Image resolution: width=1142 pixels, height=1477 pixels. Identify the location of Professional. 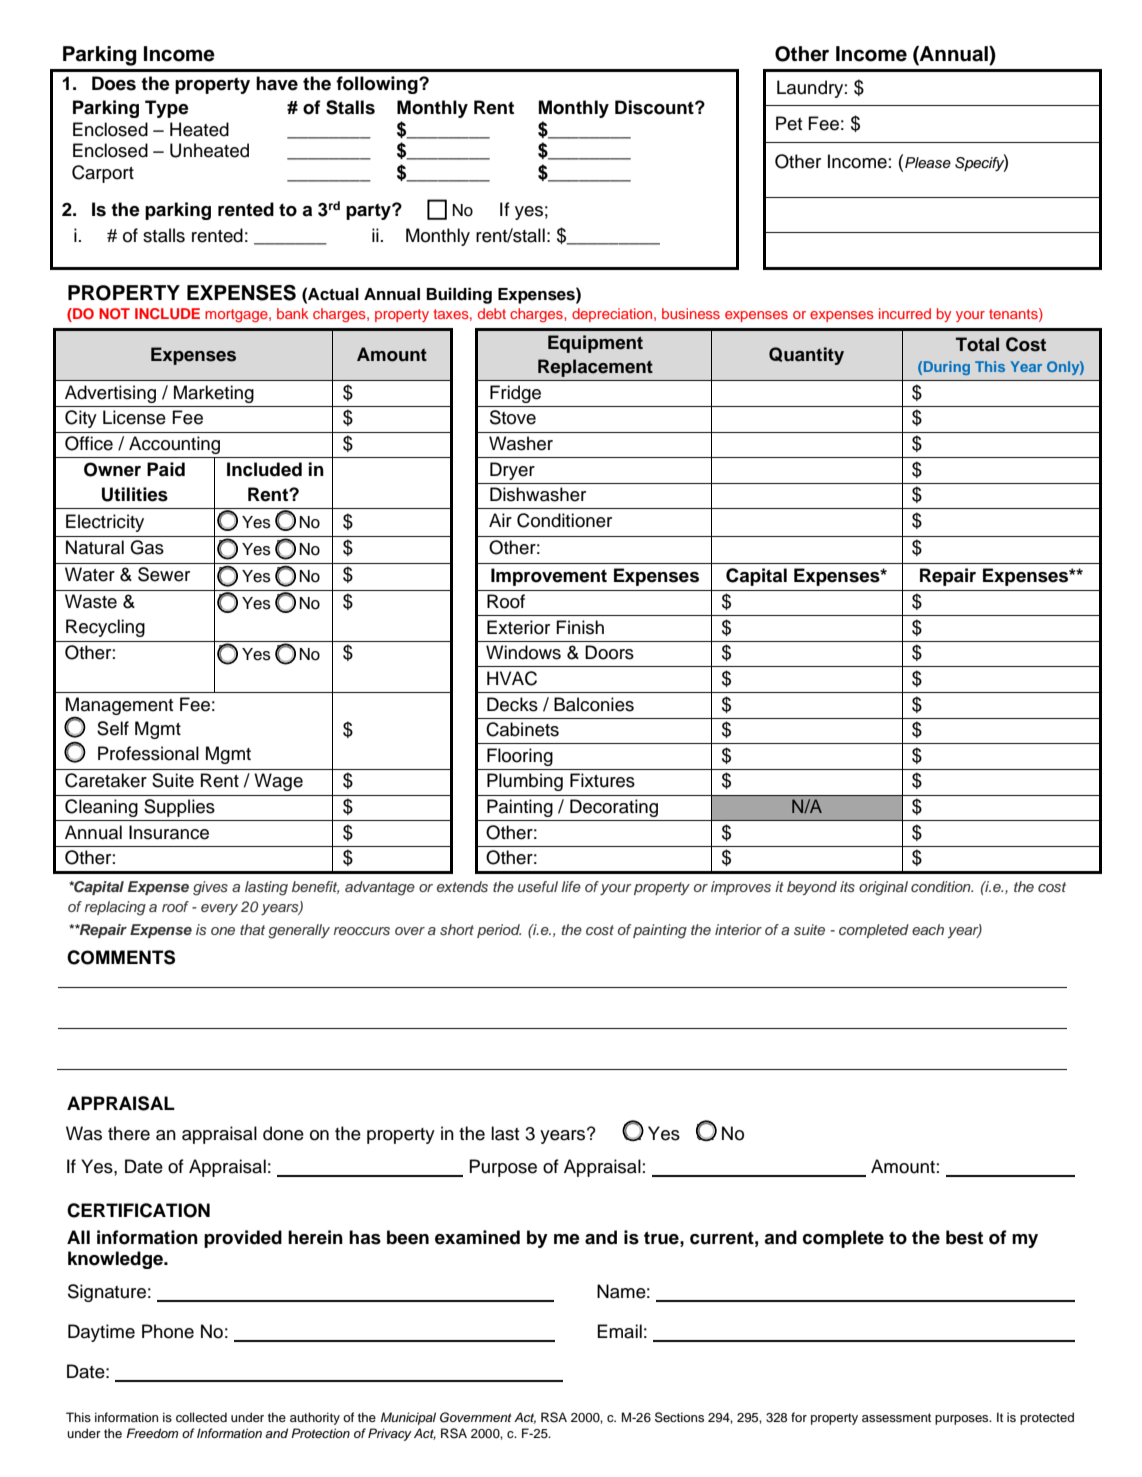
(148, 753).
